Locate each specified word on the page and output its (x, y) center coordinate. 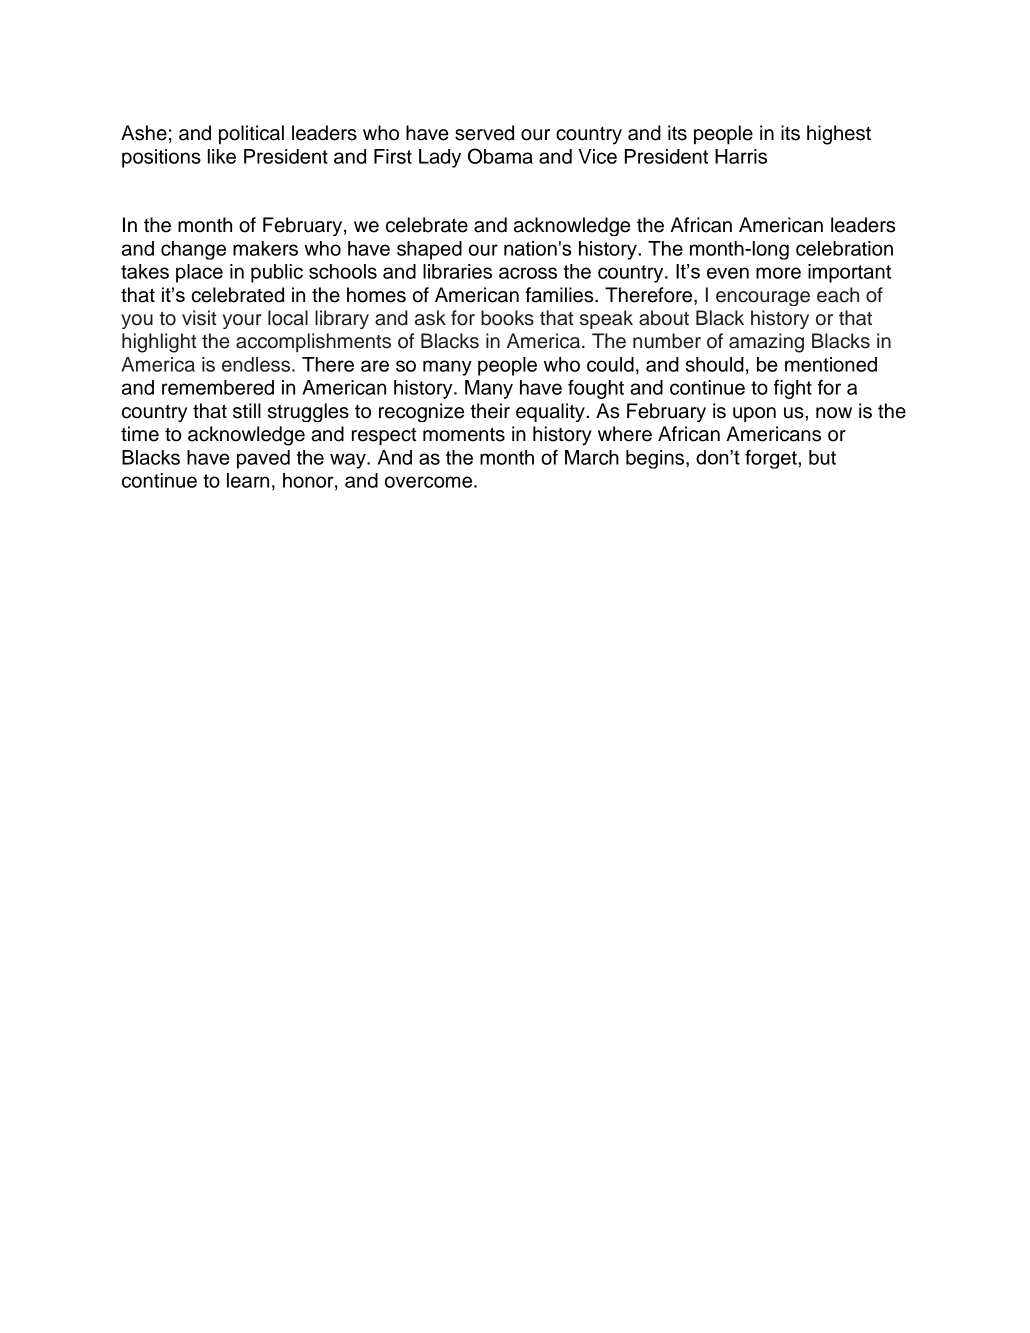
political (251, 134)
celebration (844, 248)
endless (257, 364)
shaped (429, 250)
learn (248, 480)
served (484, 133)
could (610, 364)
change (193, 250)
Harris (741, 156)
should (715, 364)
